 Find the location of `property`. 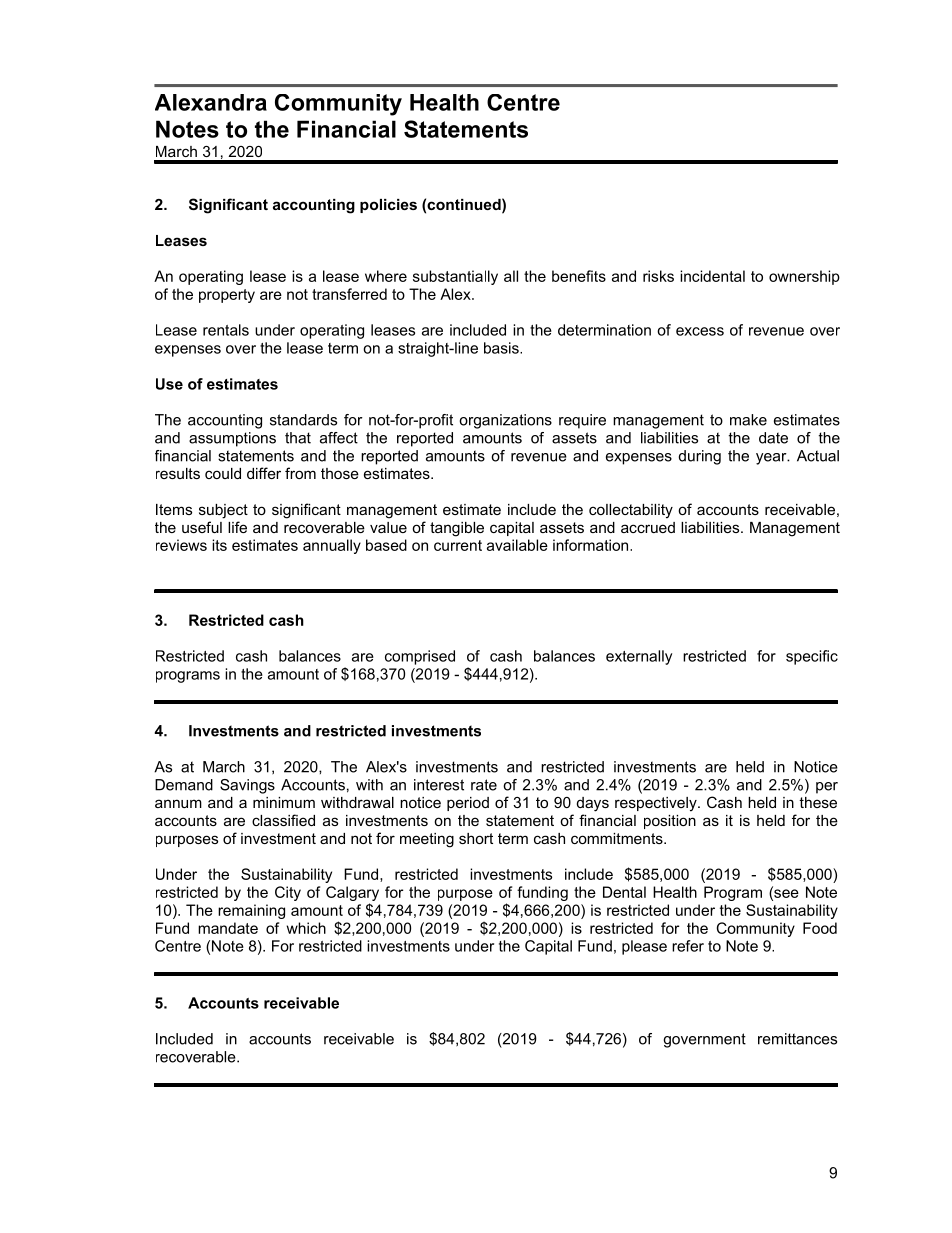

property is located at coordinates (227, 296).
